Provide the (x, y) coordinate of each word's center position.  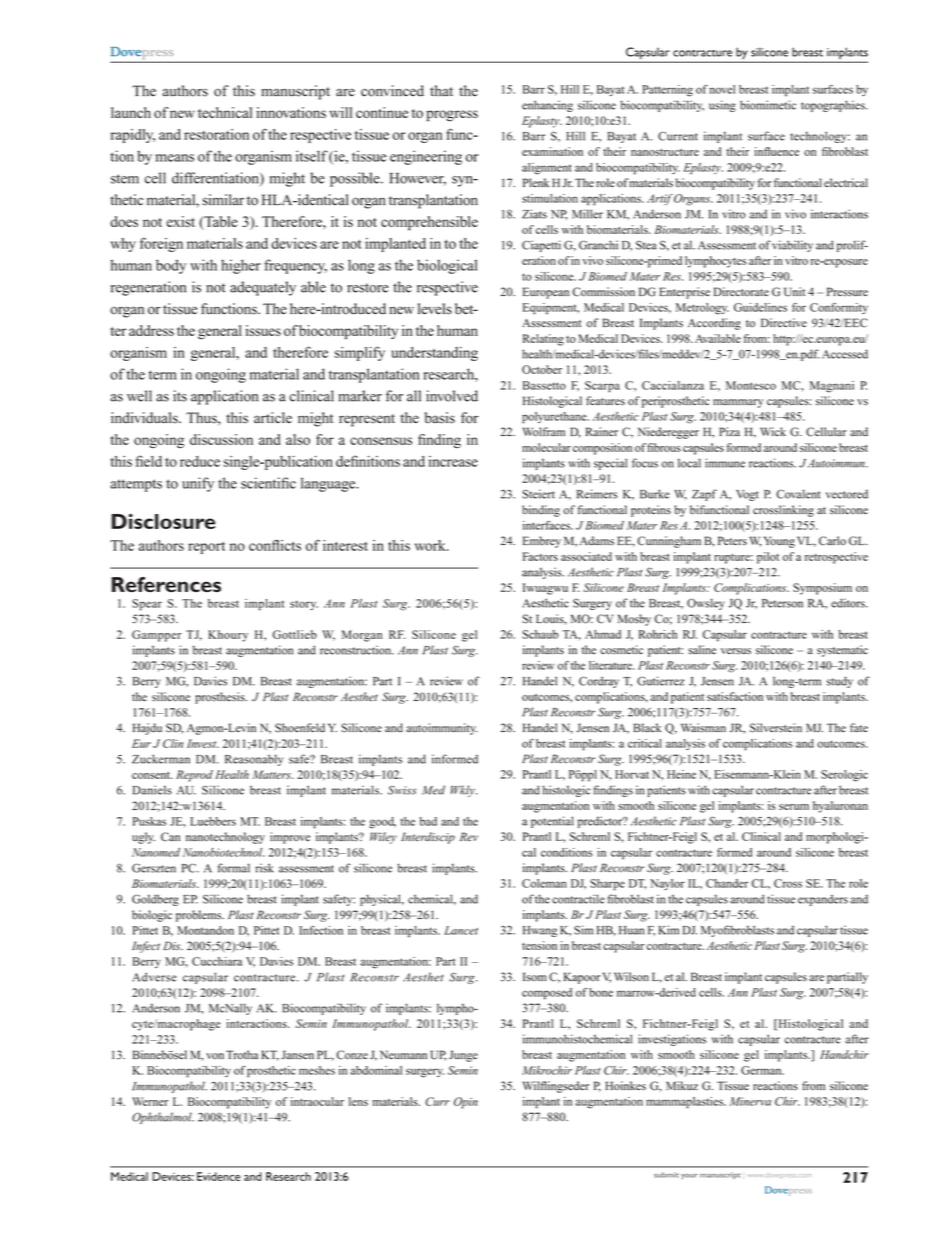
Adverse (154, 977)
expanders (823, 900)
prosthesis (221, 698)
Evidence (219, 1176)
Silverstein (776, 728)
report (206, 548)
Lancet (461, 930)
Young (779, 542)
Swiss (402, 790)
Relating (543, 340)
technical (225, 112)
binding (541, 511)
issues (263, 330)
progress (452, 116)
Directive (784, 323)
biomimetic (768, 105)
